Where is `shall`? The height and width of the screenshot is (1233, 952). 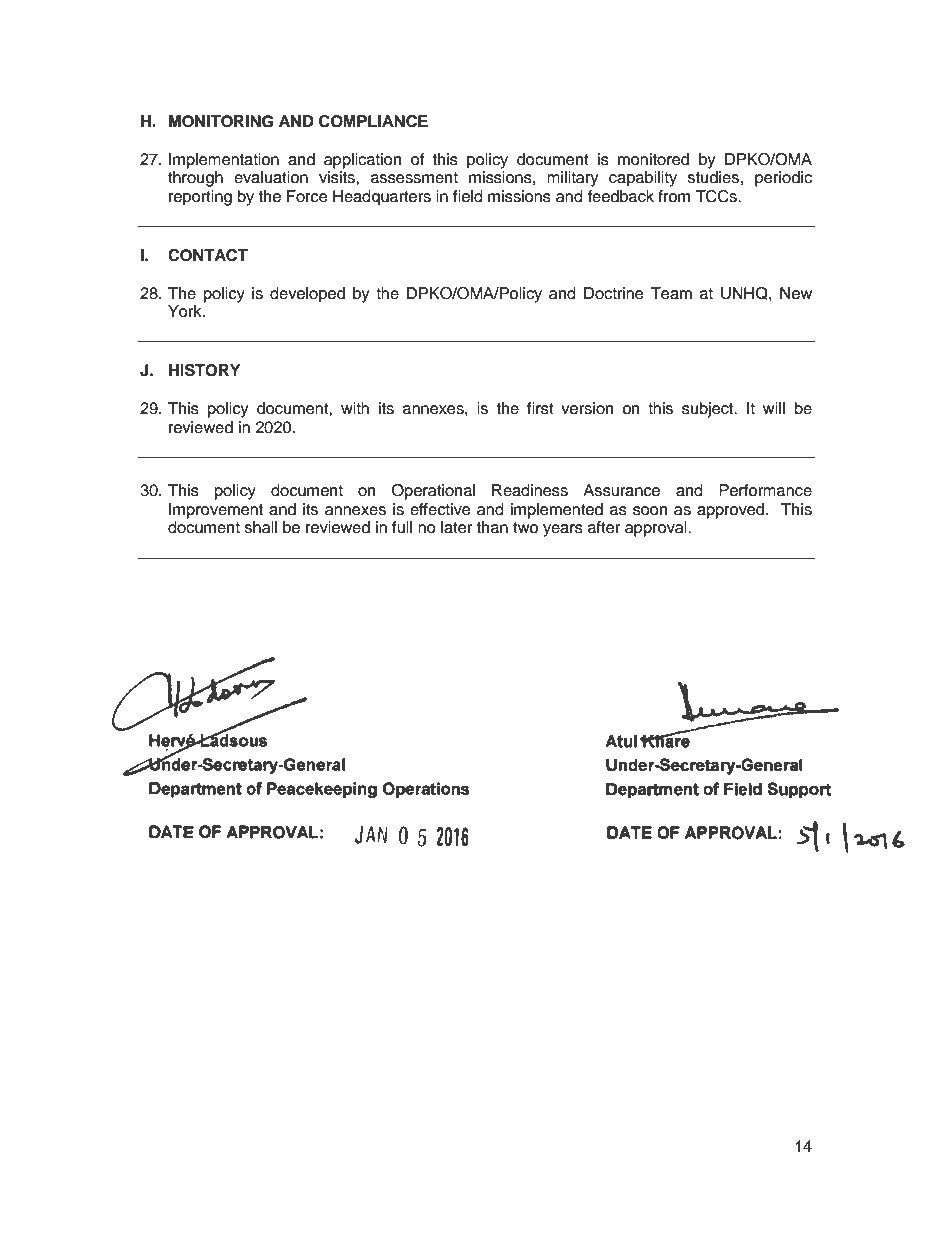 shall is located at coordinates (261, 527).
